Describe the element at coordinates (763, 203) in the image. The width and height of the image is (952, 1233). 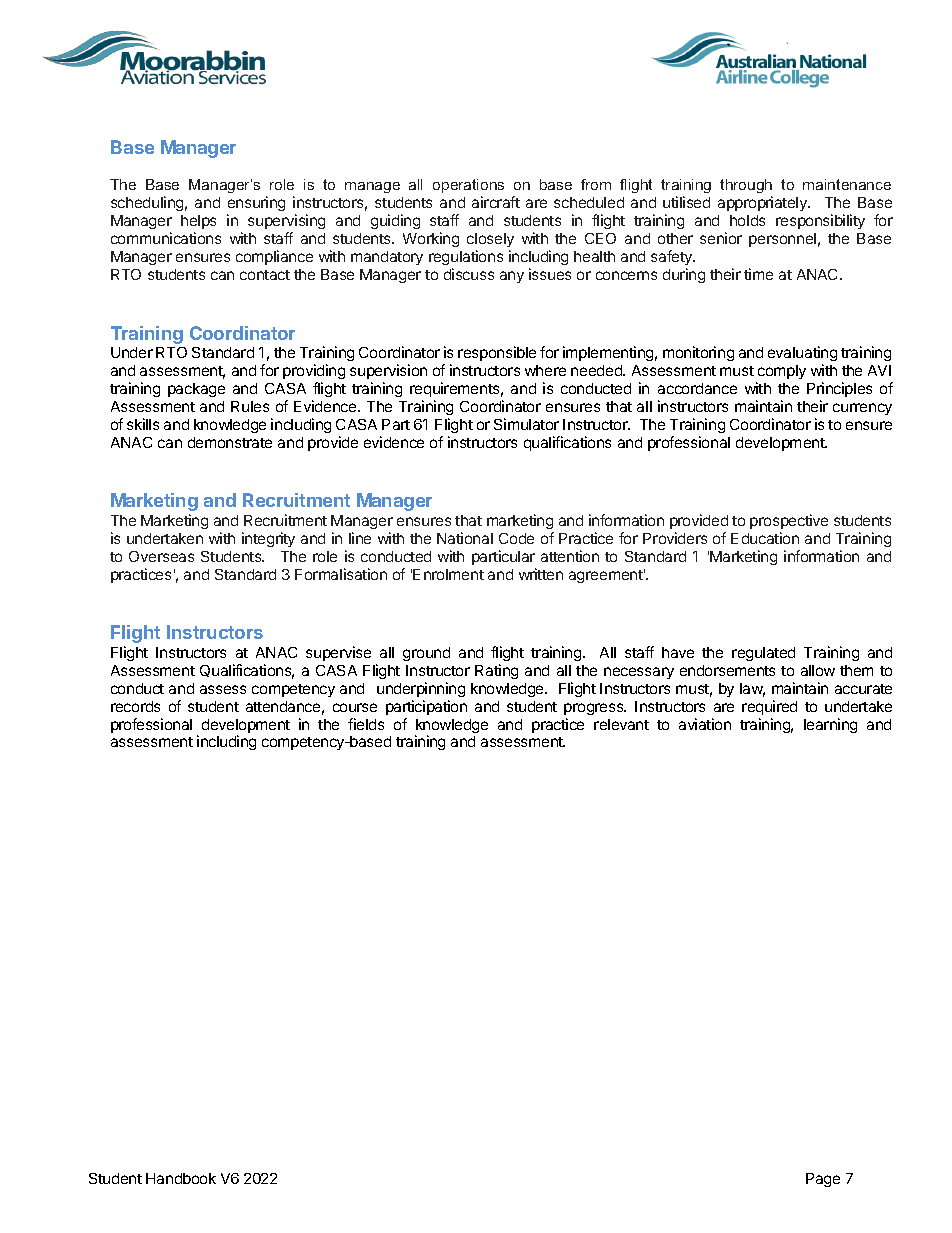
I see `appropriately` at that location.
